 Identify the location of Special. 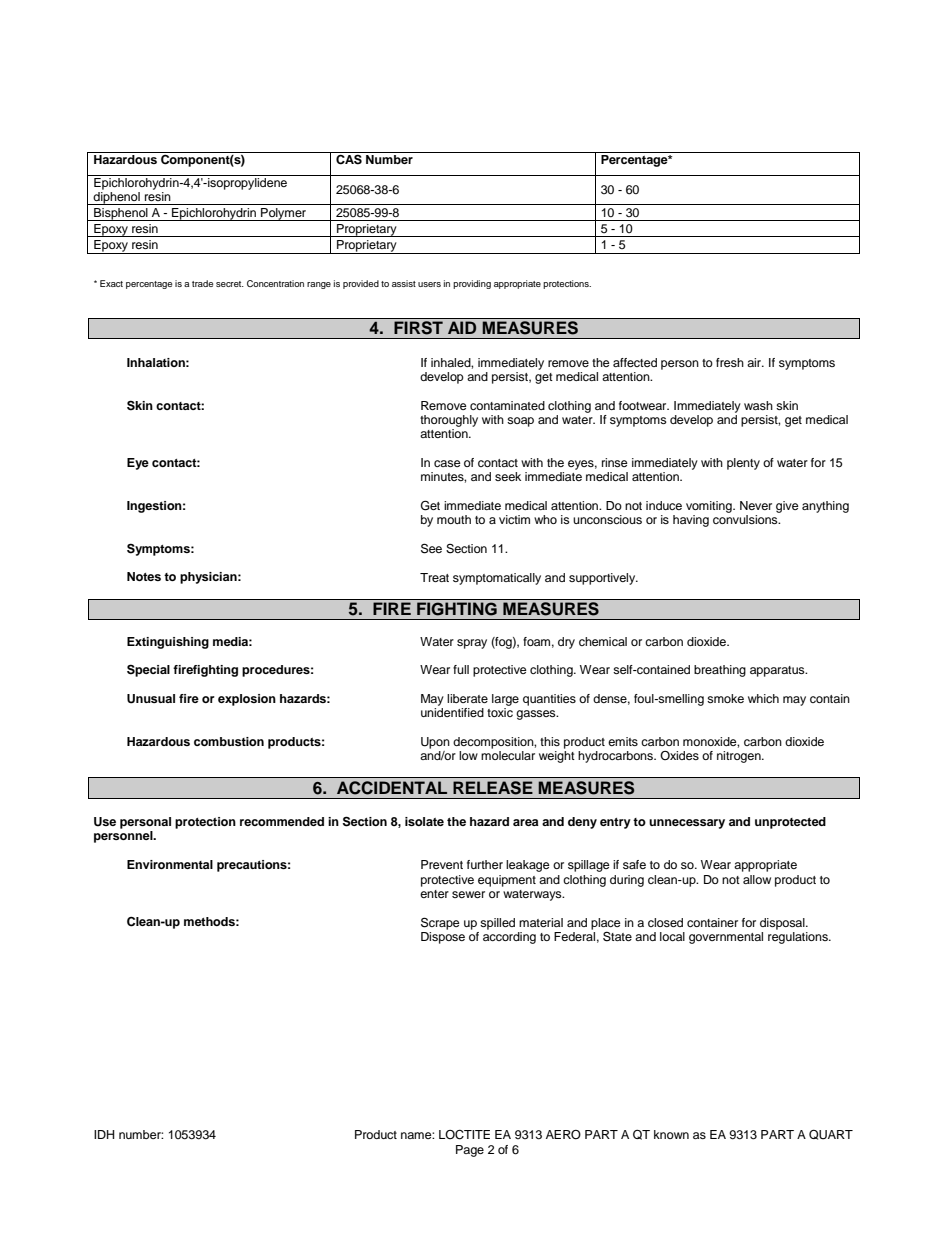
(148, 670).
